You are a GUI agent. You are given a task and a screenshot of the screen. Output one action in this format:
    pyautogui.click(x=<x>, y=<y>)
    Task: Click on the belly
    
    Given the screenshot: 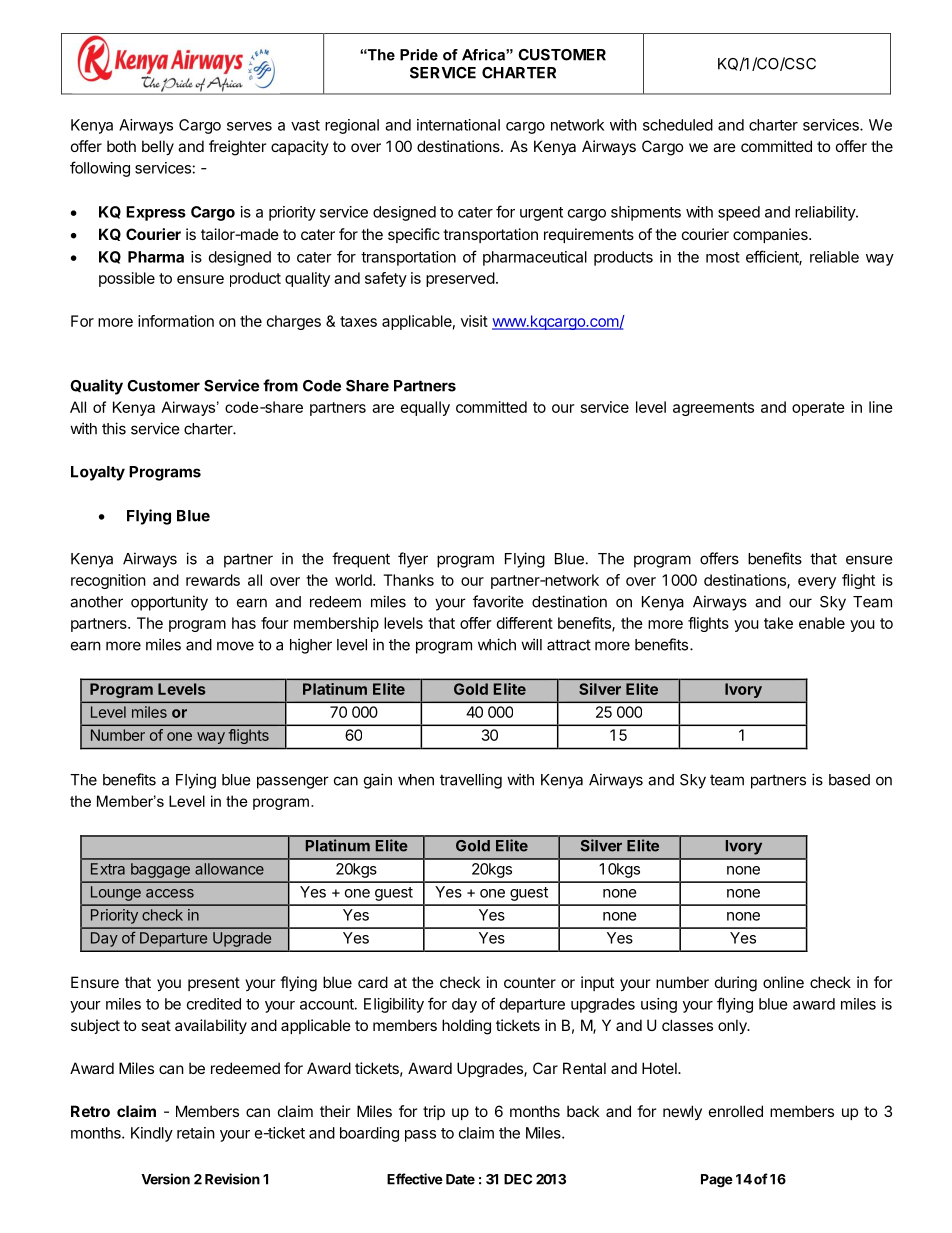 What is the action you would take?
    pyautogui.click(x=158, y=147)
